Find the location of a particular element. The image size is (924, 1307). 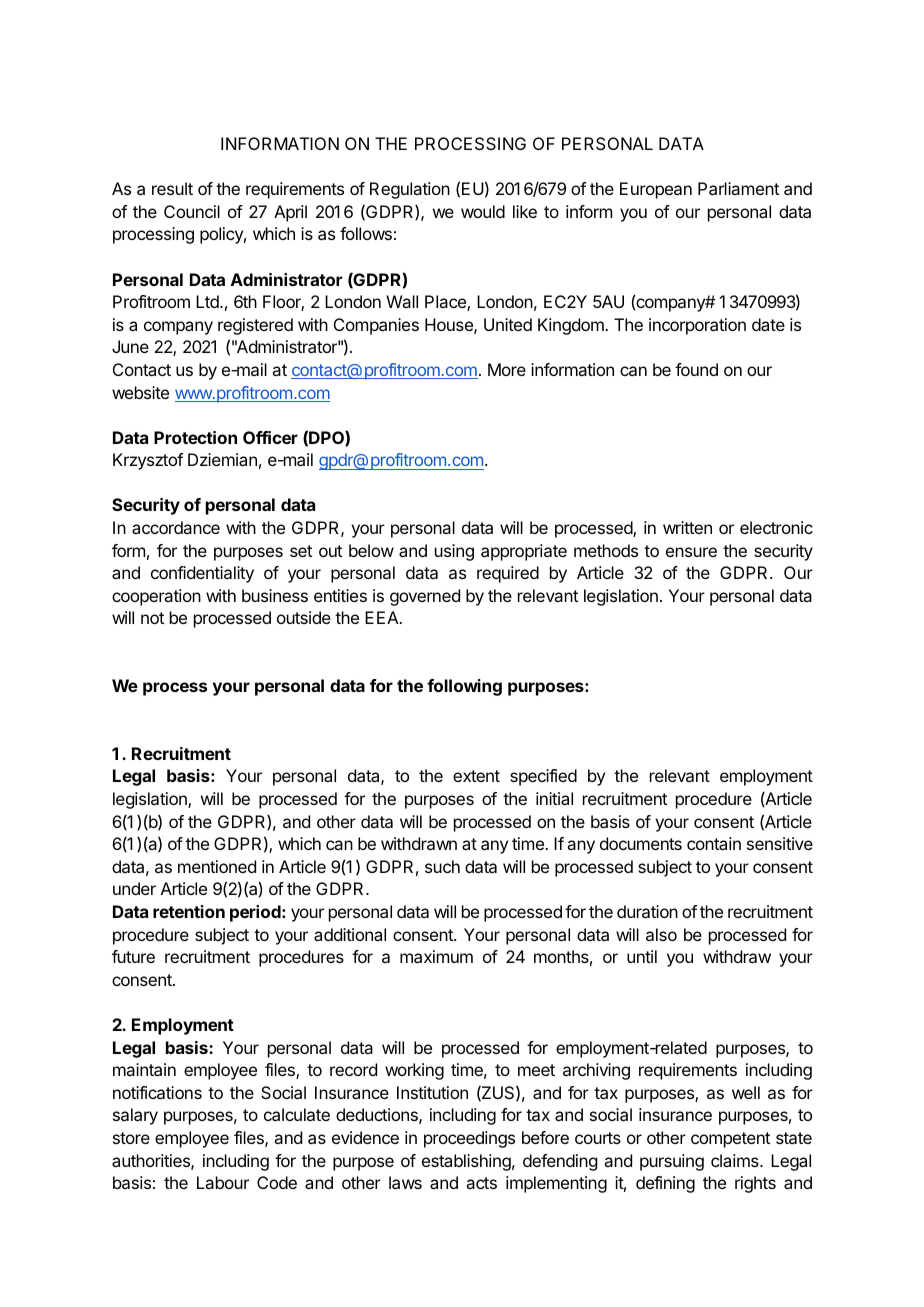

would is located at coordinates (483, 211).
